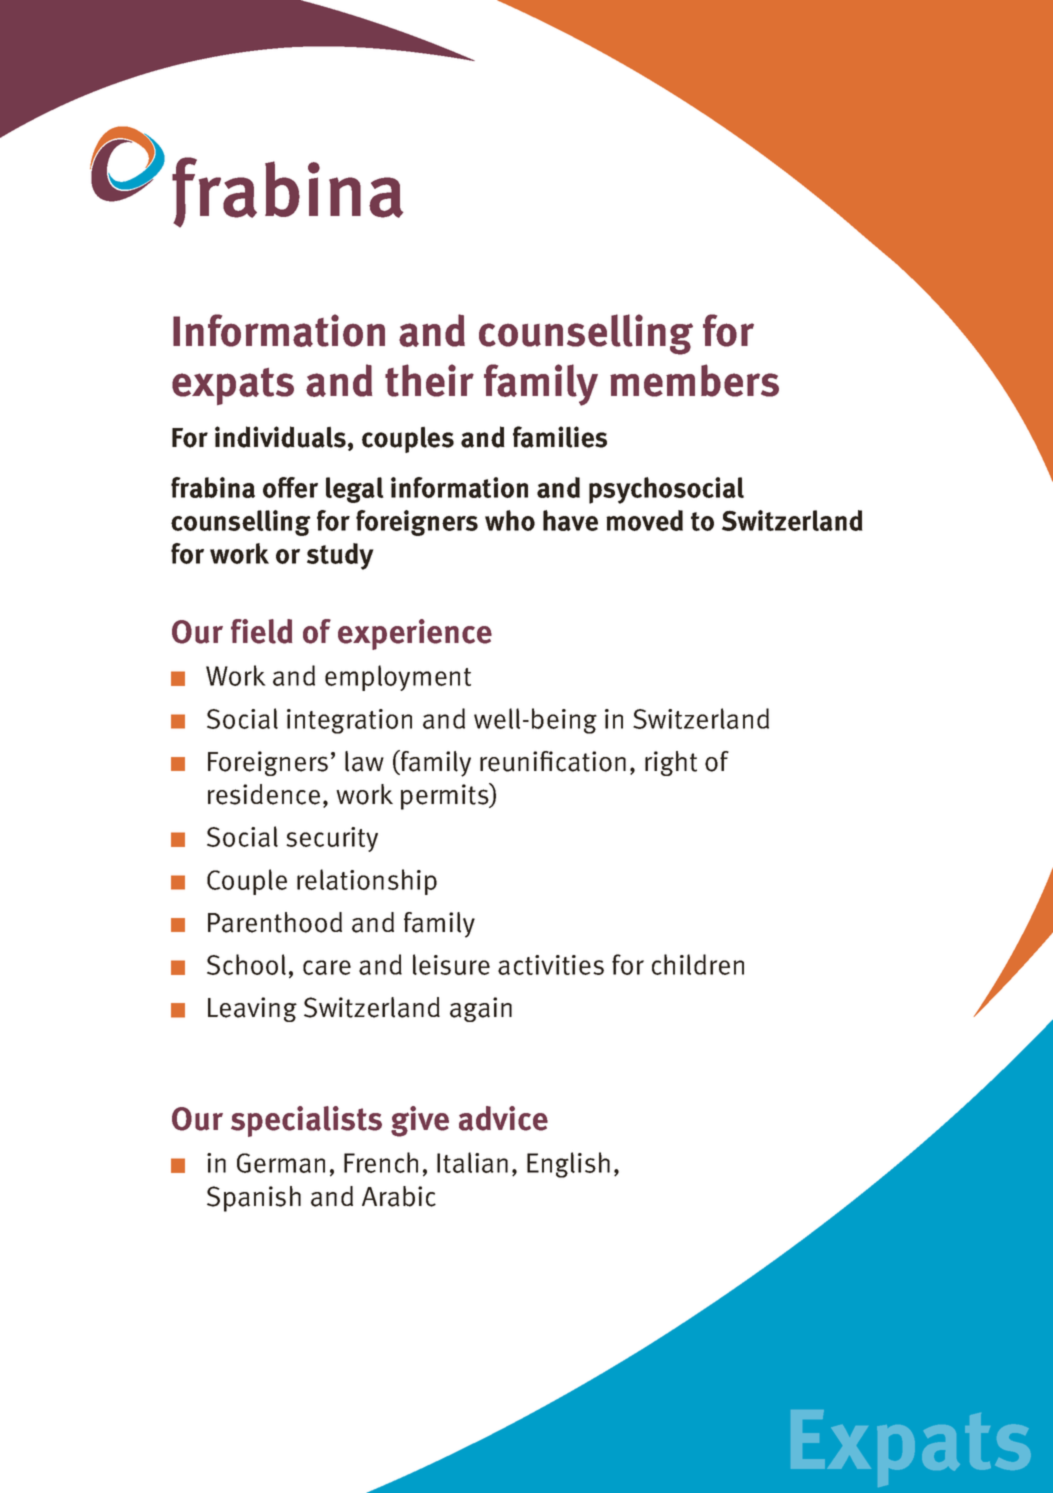  Describe the element at coordinates (281, 1163) in the image. I see `German` at that location.
